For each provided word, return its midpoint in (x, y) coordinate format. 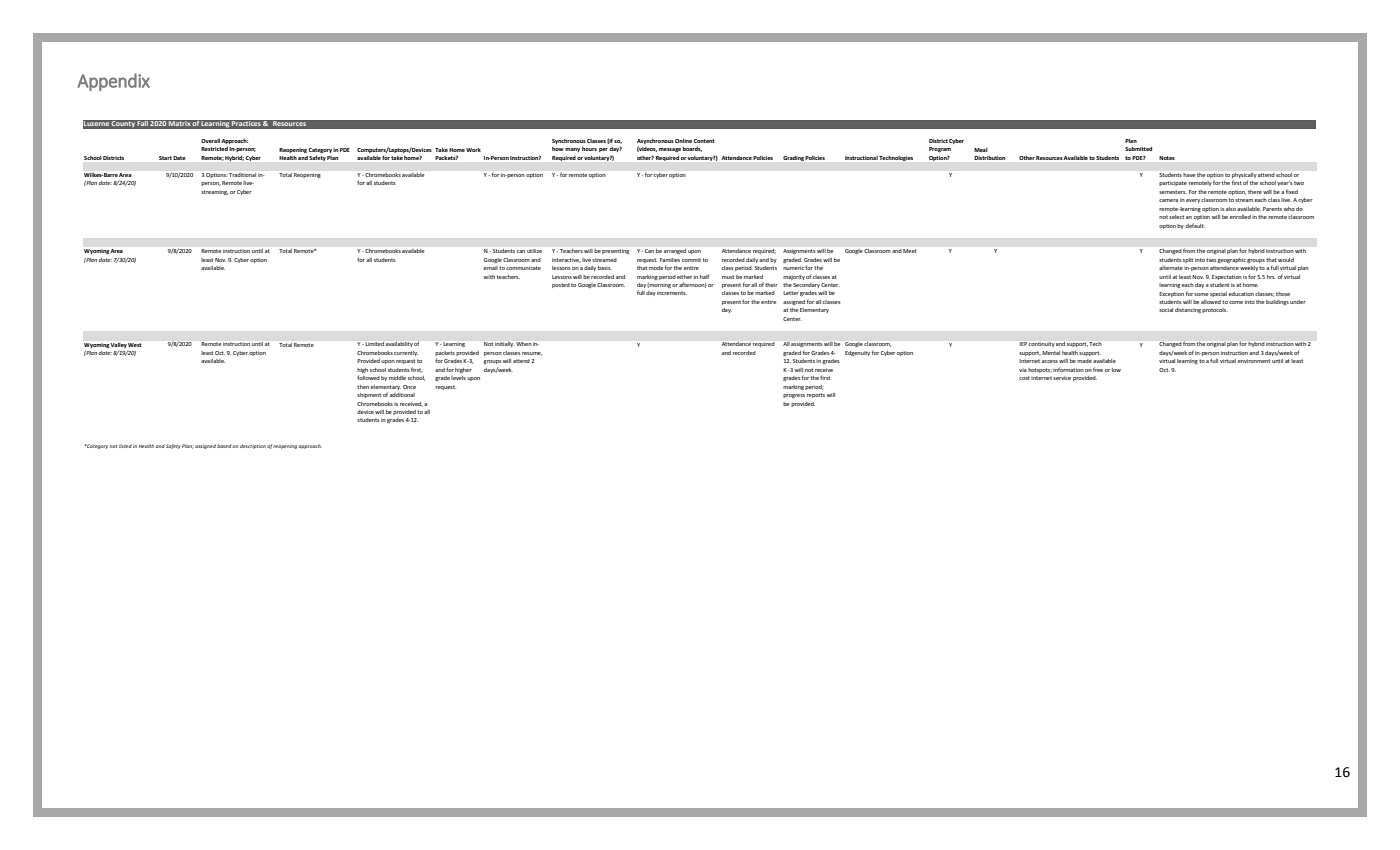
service (1062, 378)
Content (704, 141)
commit (691, 260)
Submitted (1138, 149)
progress (794, 396)
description (253, 446)
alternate (1171, 268)
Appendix (113, 82)
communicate (523, 268)
